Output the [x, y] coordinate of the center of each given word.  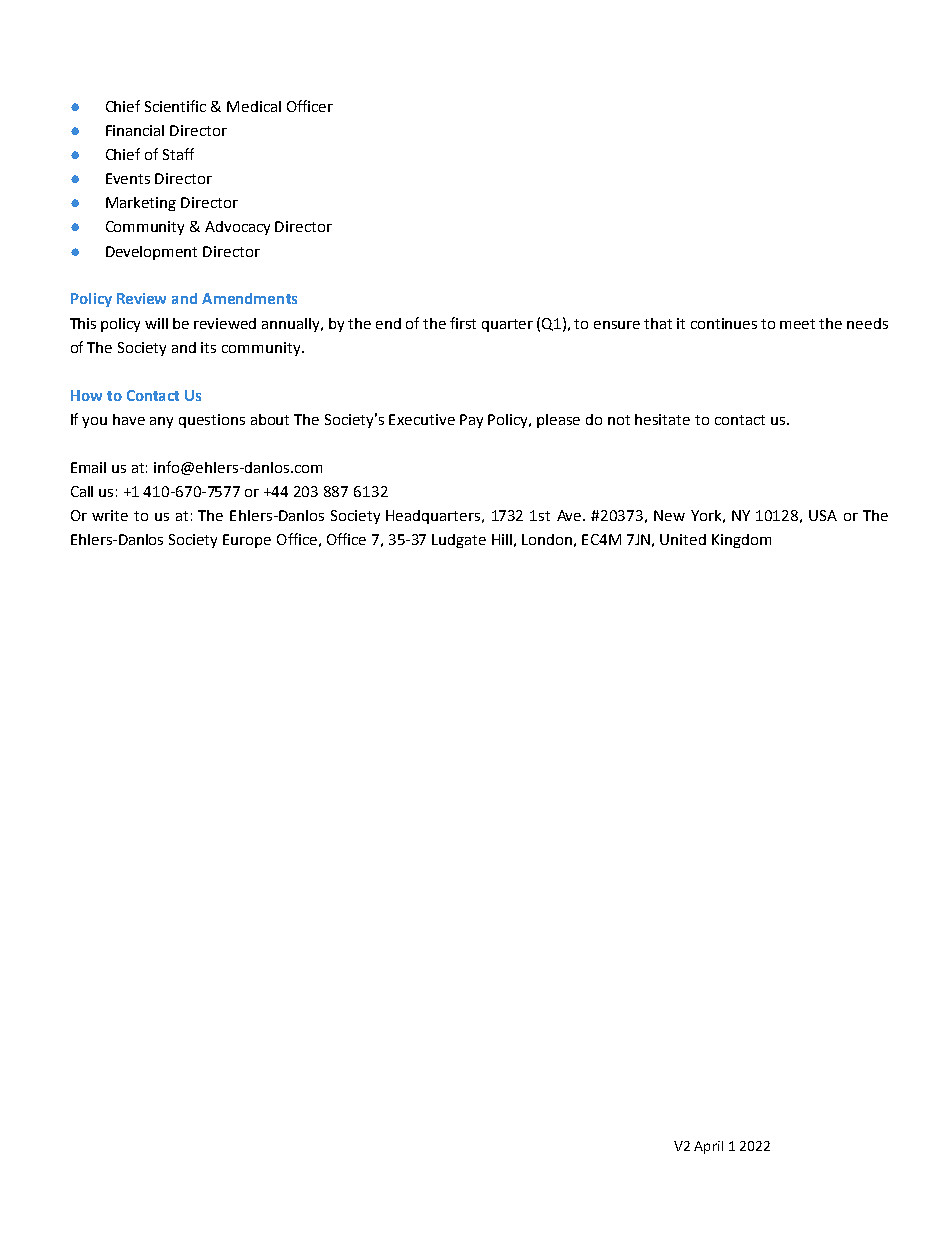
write [110, 515]
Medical [254, 106]
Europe [247, 541]
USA [823, 515]
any [161, 422]
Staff [178, 154]
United [683, 539]
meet [797, 324]
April [708, 1147]
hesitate [662, 419]
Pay [471, 421]
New [669, 515]
